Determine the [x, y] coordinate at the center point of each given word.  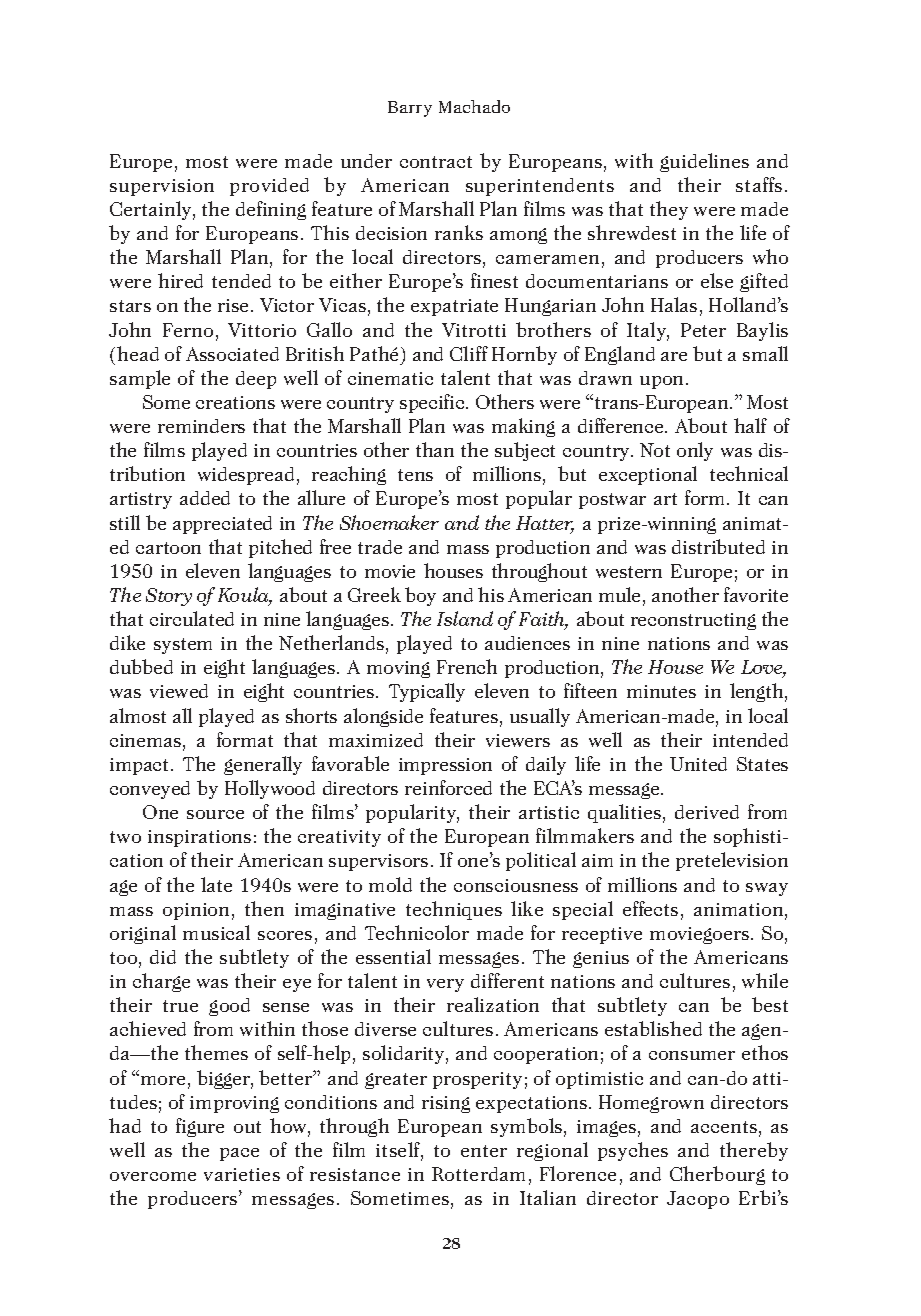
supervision [162, 187]
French [467, 666]
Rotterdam [478, 1174]
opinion [196, 911]
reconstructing [693, 621]
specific [433, 403]
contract [436, 162]
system [183, 646]
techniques [454, 910]
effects [650, 908]
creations [235, 402]
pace [239, 1154]
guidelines [704, 162]
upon [663, 382]
